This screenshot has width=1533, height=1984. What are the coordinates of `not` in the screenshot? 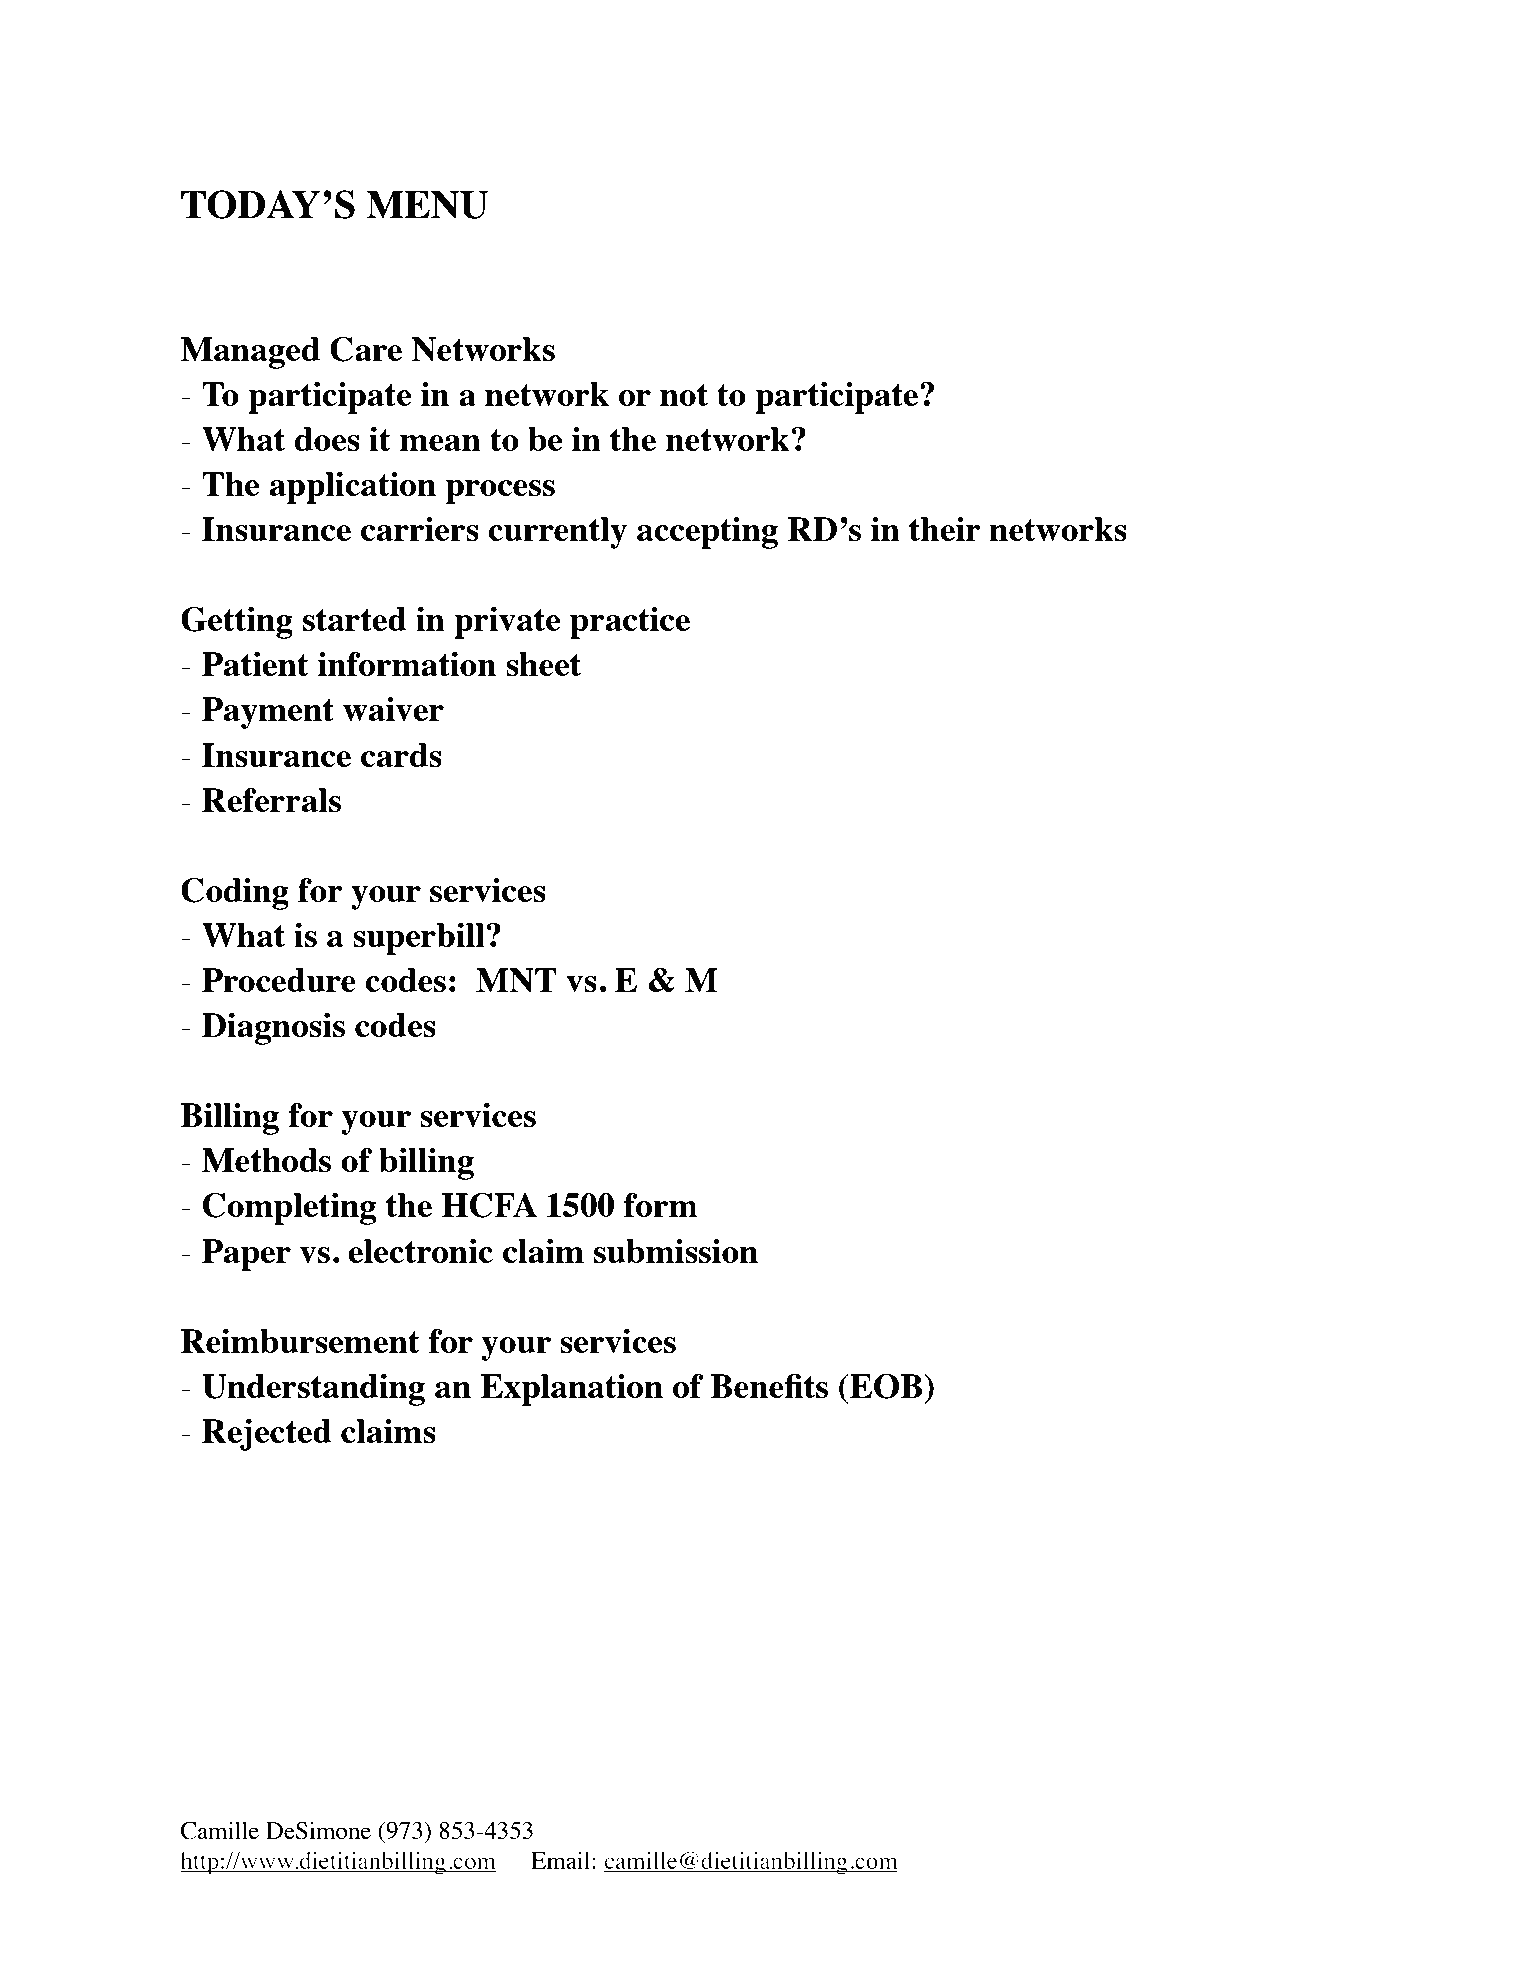 It's located at (684, 395).
